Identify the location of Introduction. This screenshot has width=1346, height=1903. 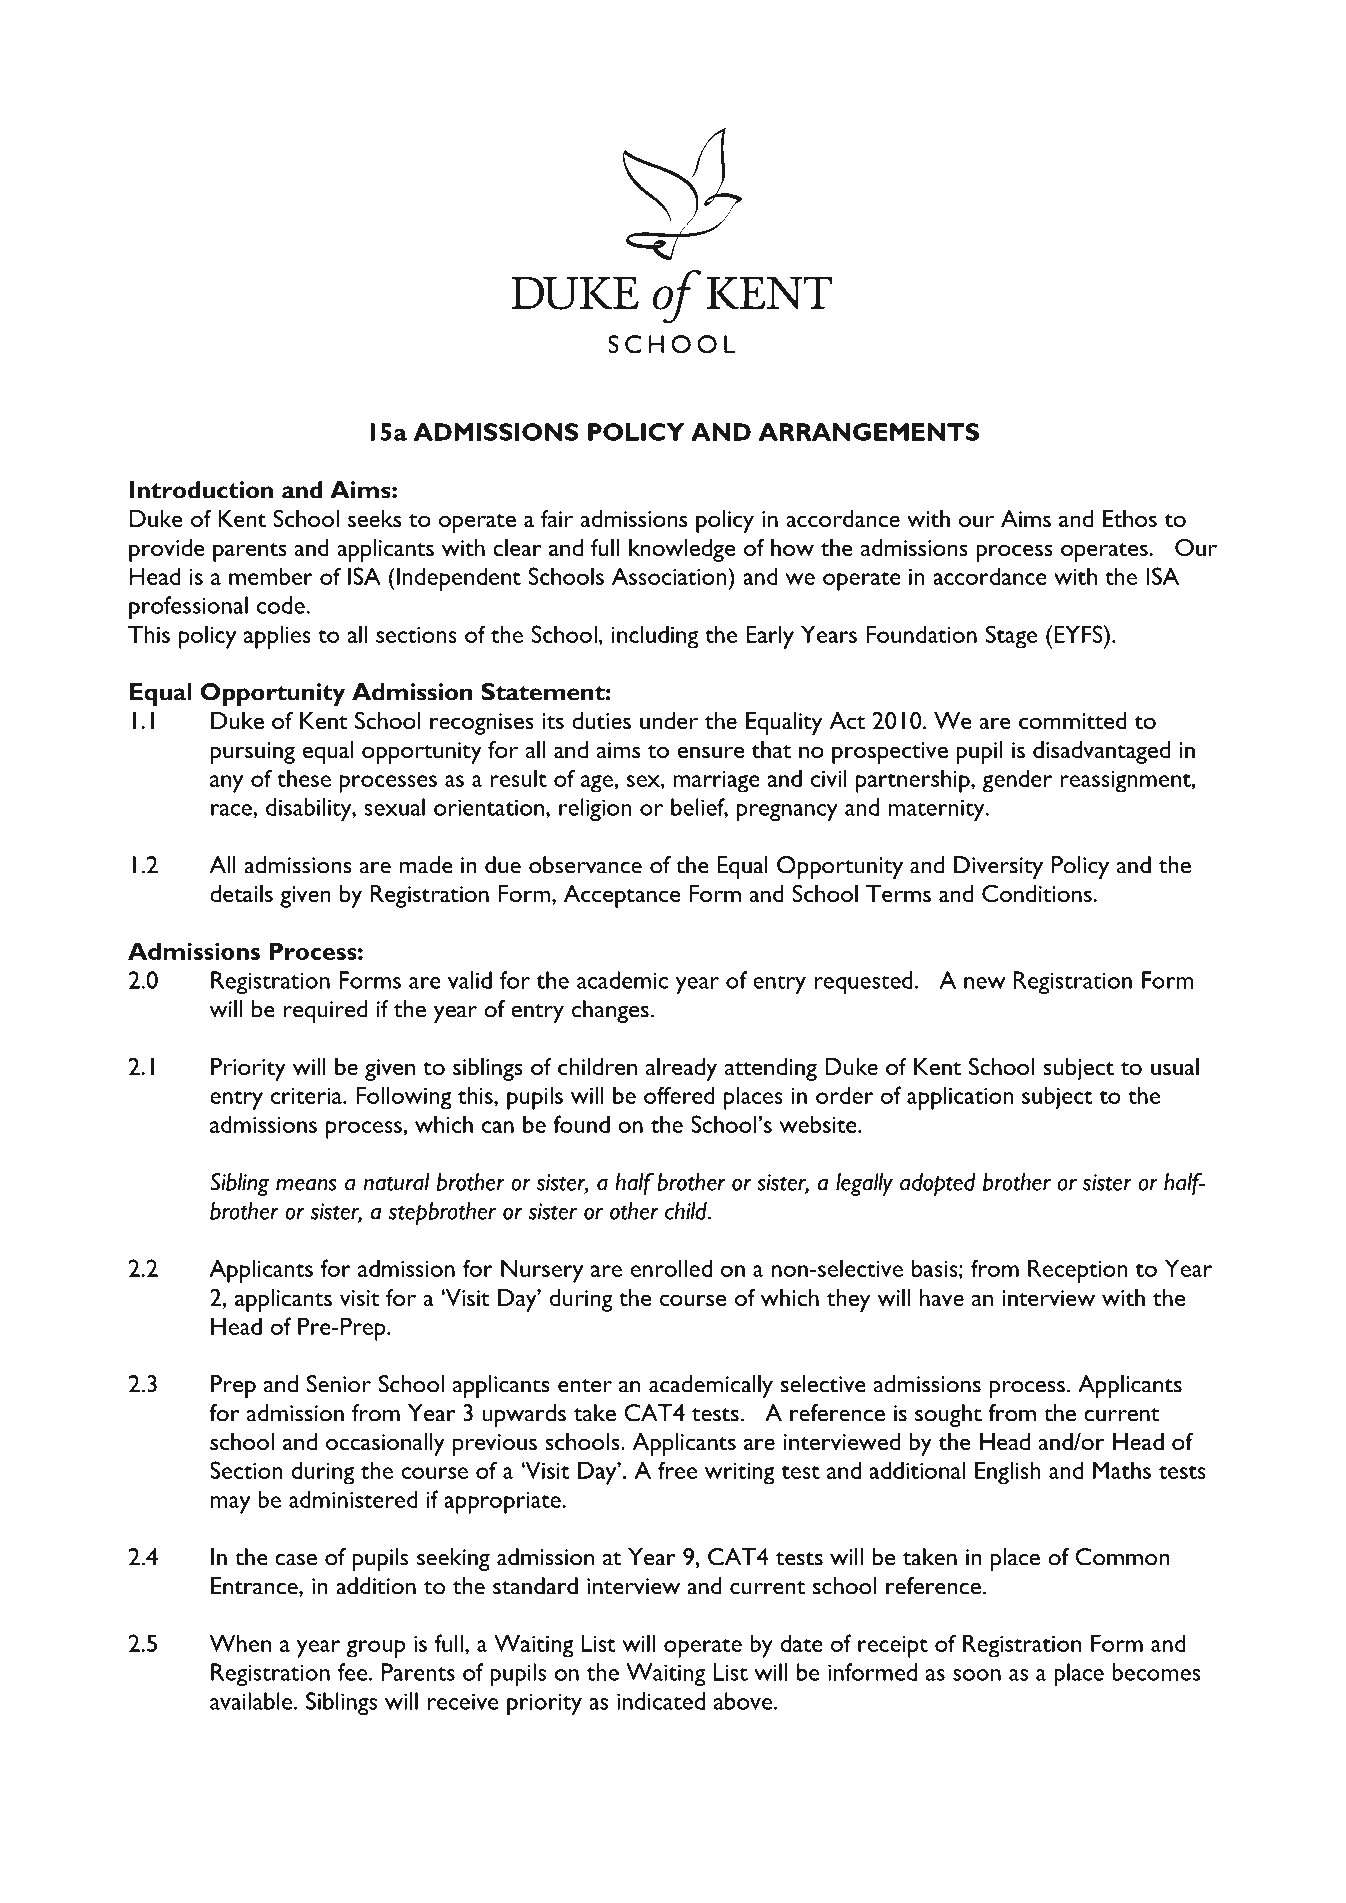
(201, 490).
